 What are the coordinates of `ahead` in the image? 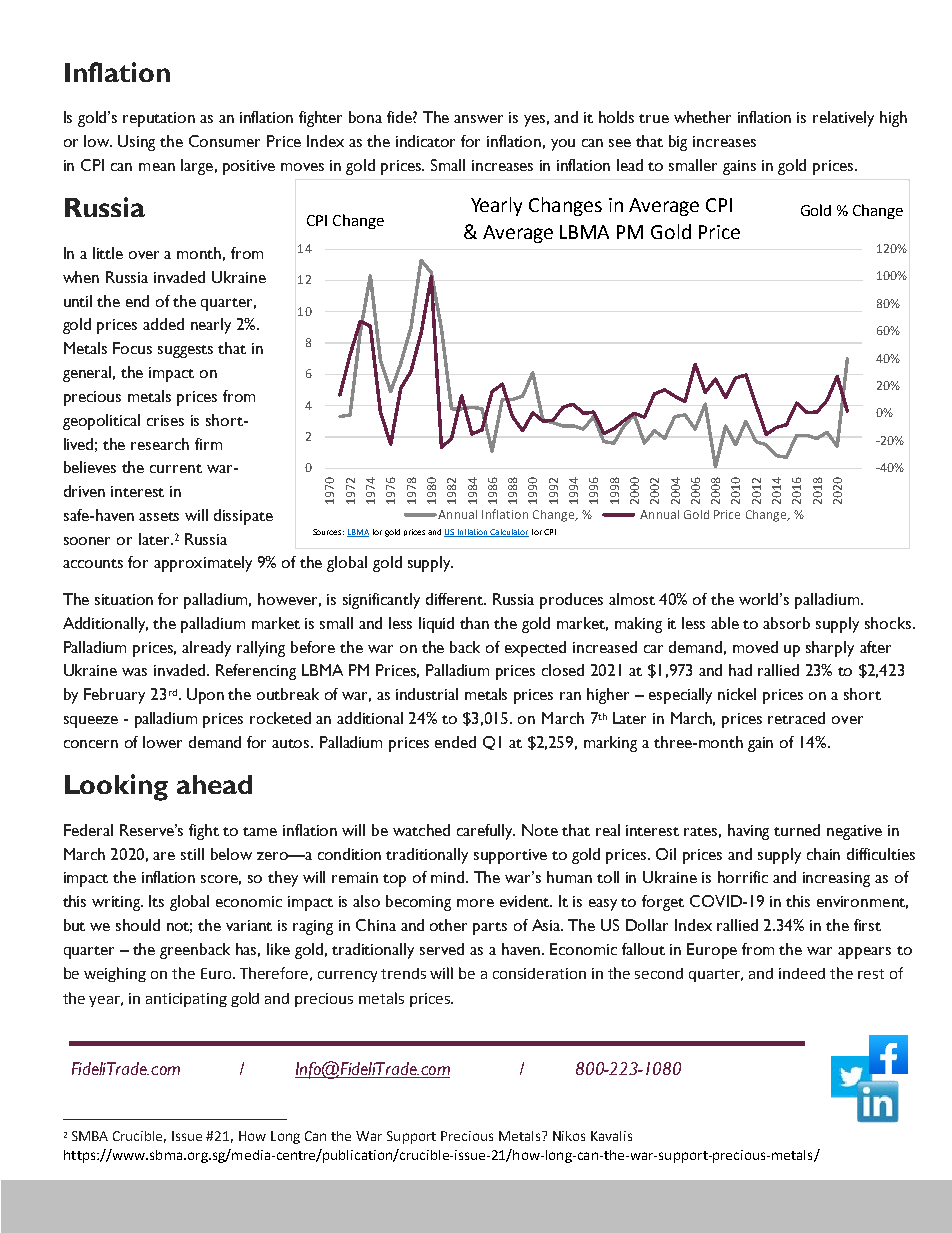 It's located at (214, 784).
